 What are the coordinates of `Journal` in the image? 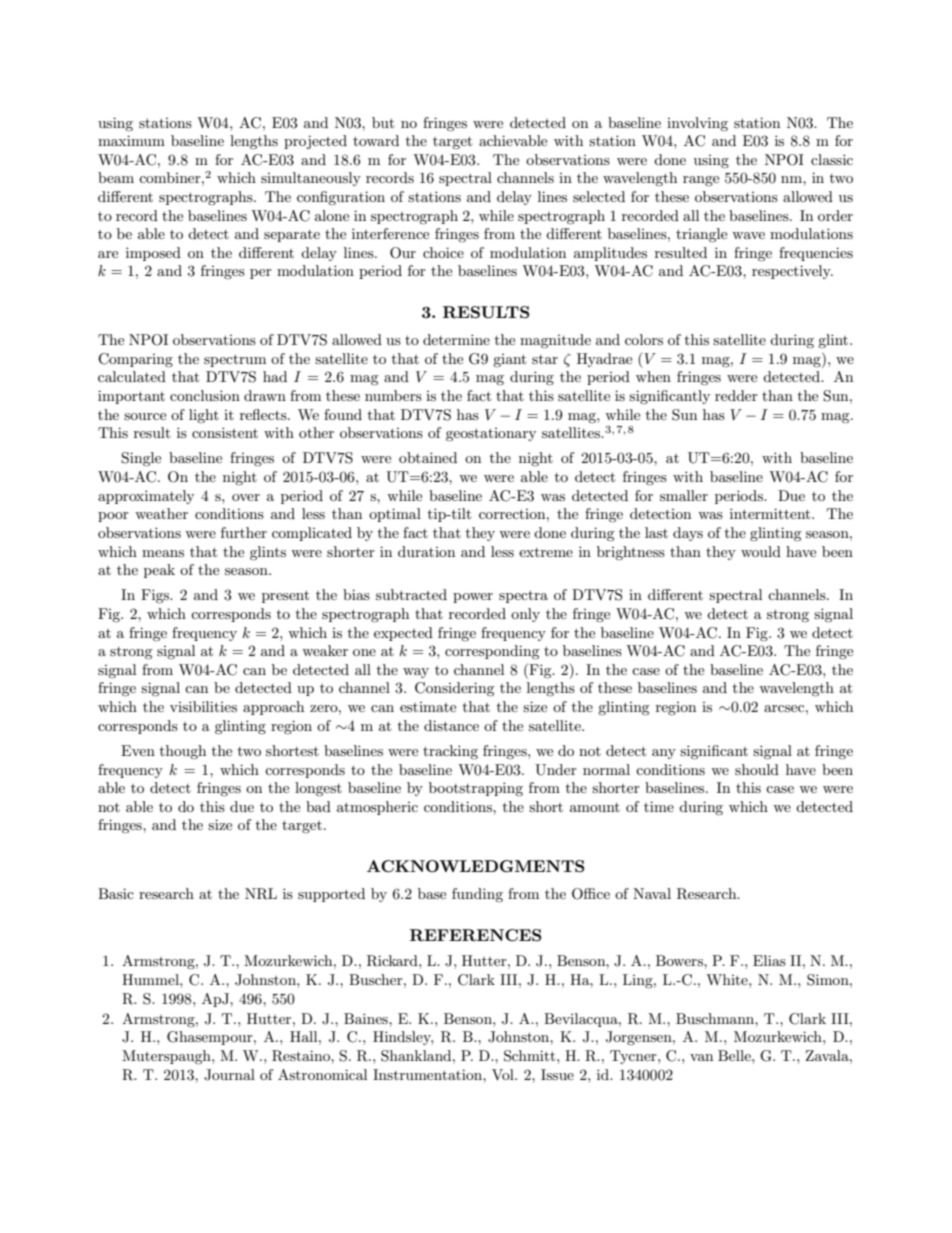 It's located at (229, 1075).
